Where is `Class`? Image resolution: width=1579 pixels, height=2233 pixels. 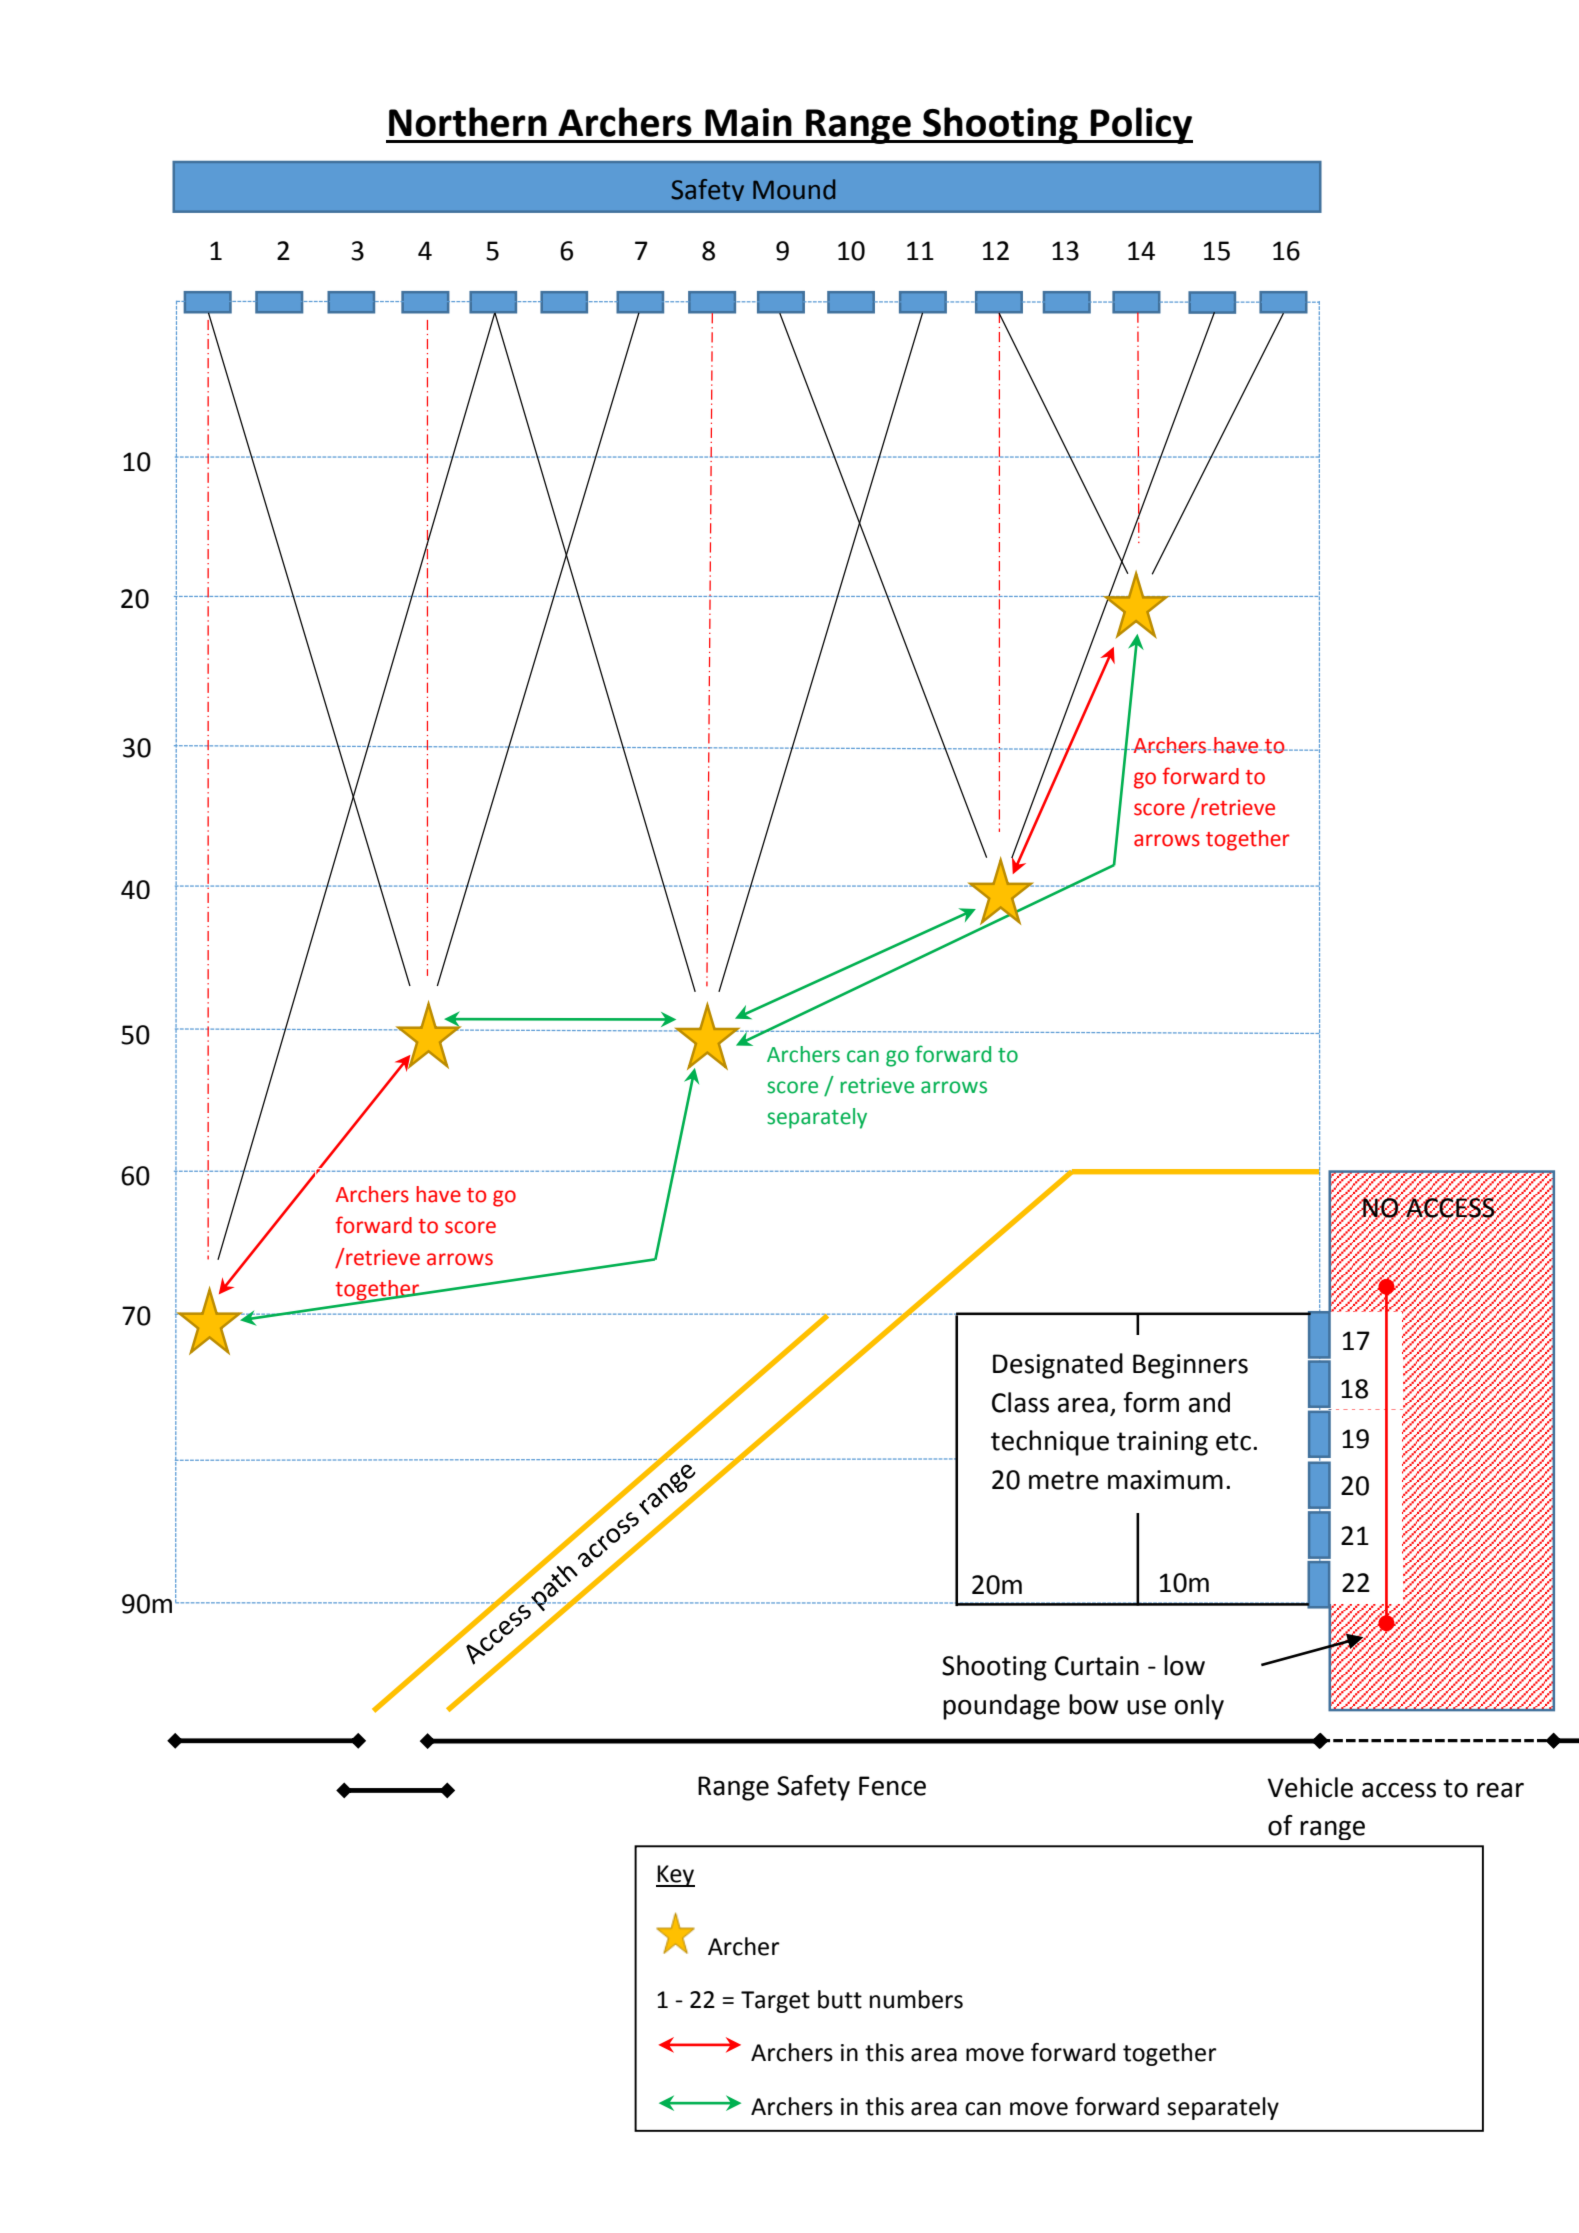
Class is located at coordinates (1020, 1402).
